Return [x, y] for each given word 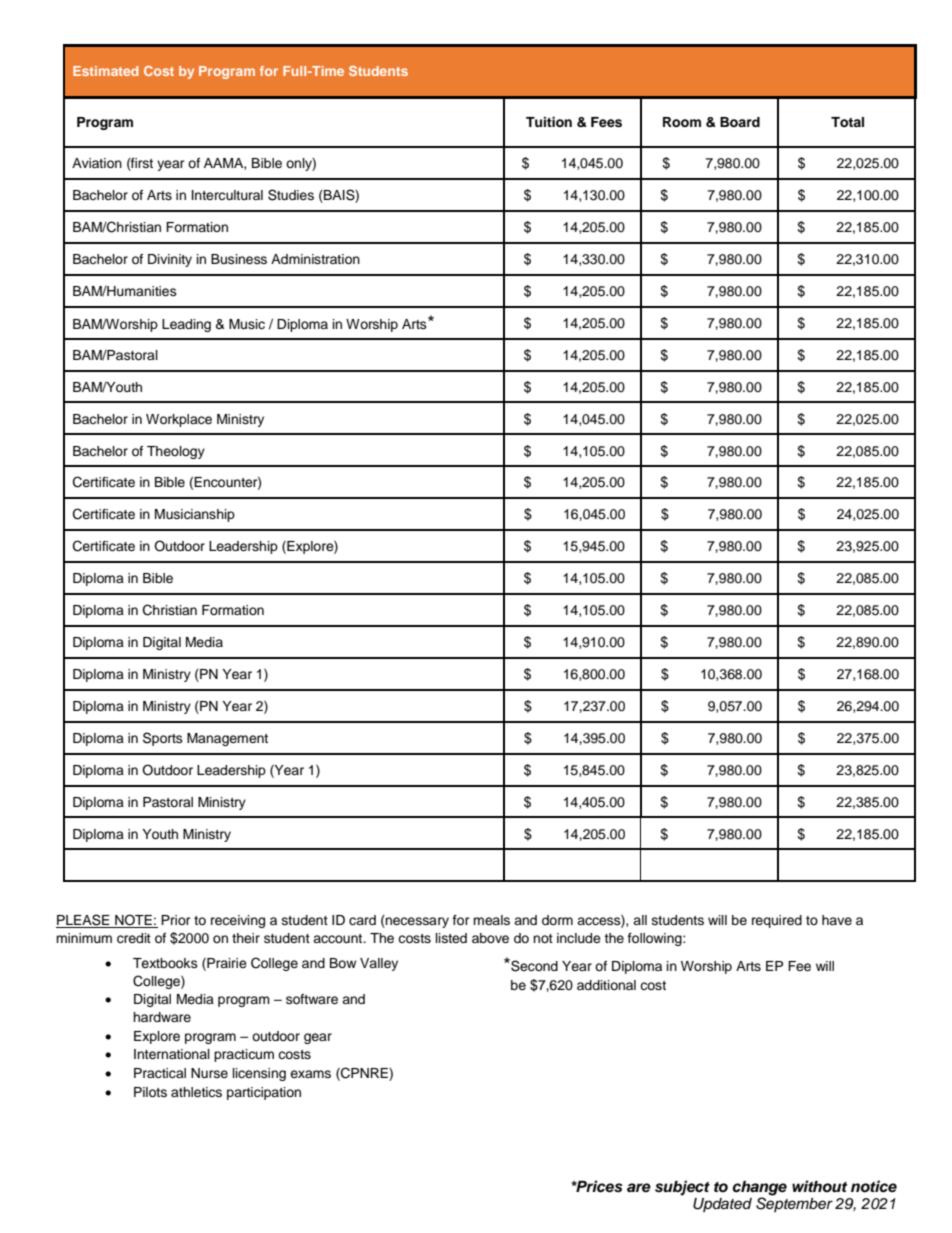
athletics [196, 1092]
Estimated [106, 71]
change [759, 1189]
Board [740, 122]
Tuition [549, 122]
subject [682, 1188]
